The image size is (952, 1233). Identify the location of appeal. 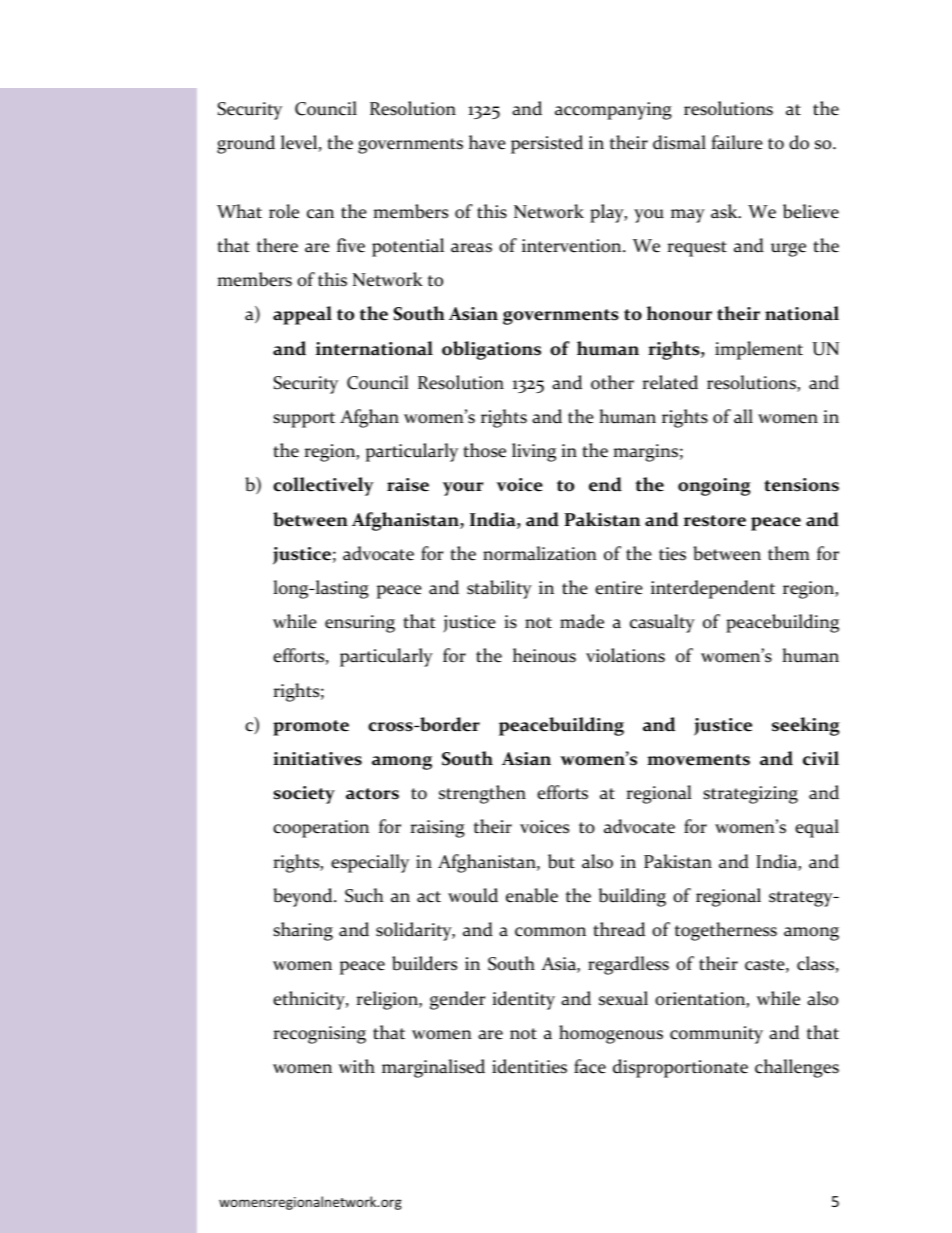
(302, 315).
